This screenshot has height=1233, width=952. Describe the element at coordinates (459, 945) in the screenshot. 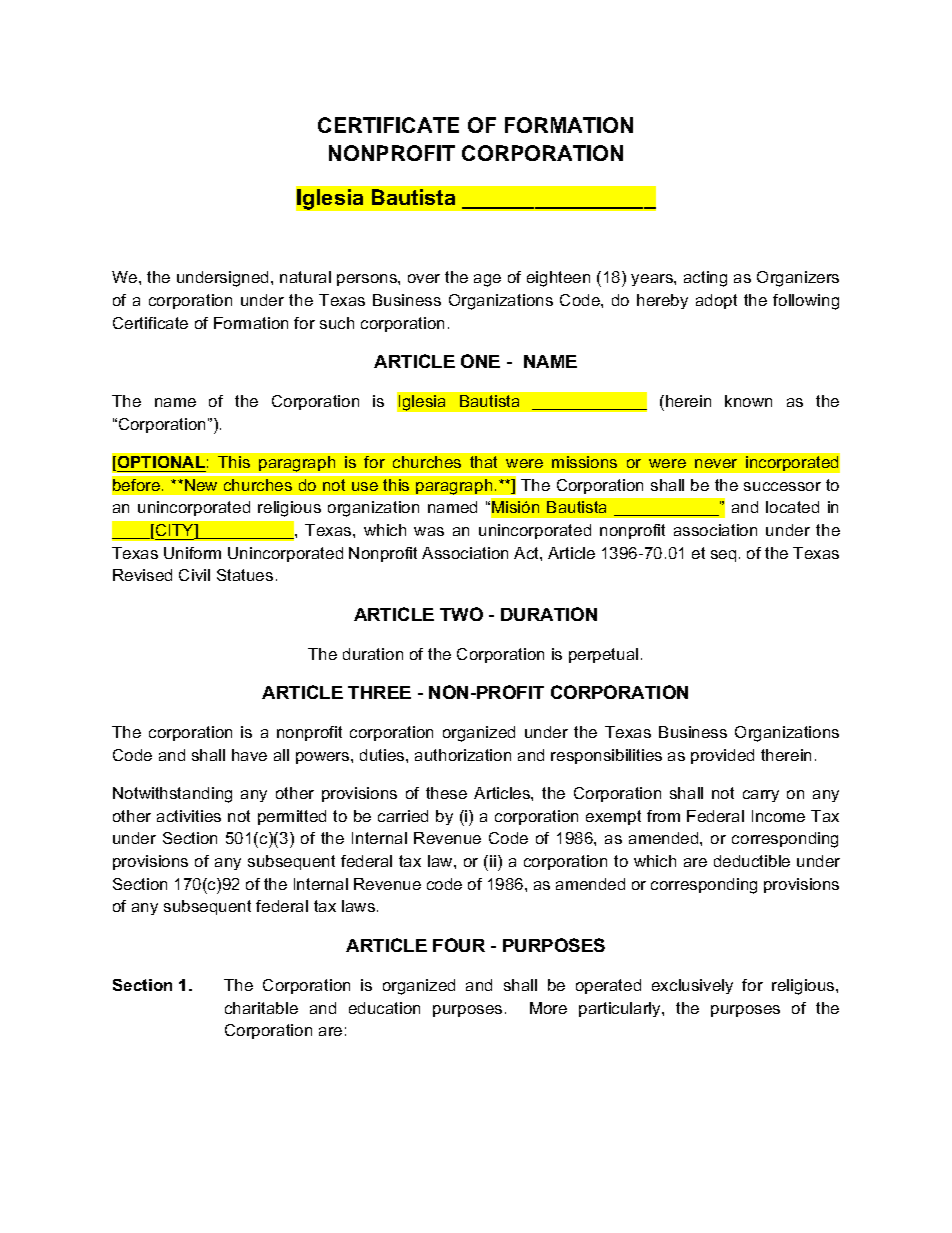

I see `FOUR` at that location.
